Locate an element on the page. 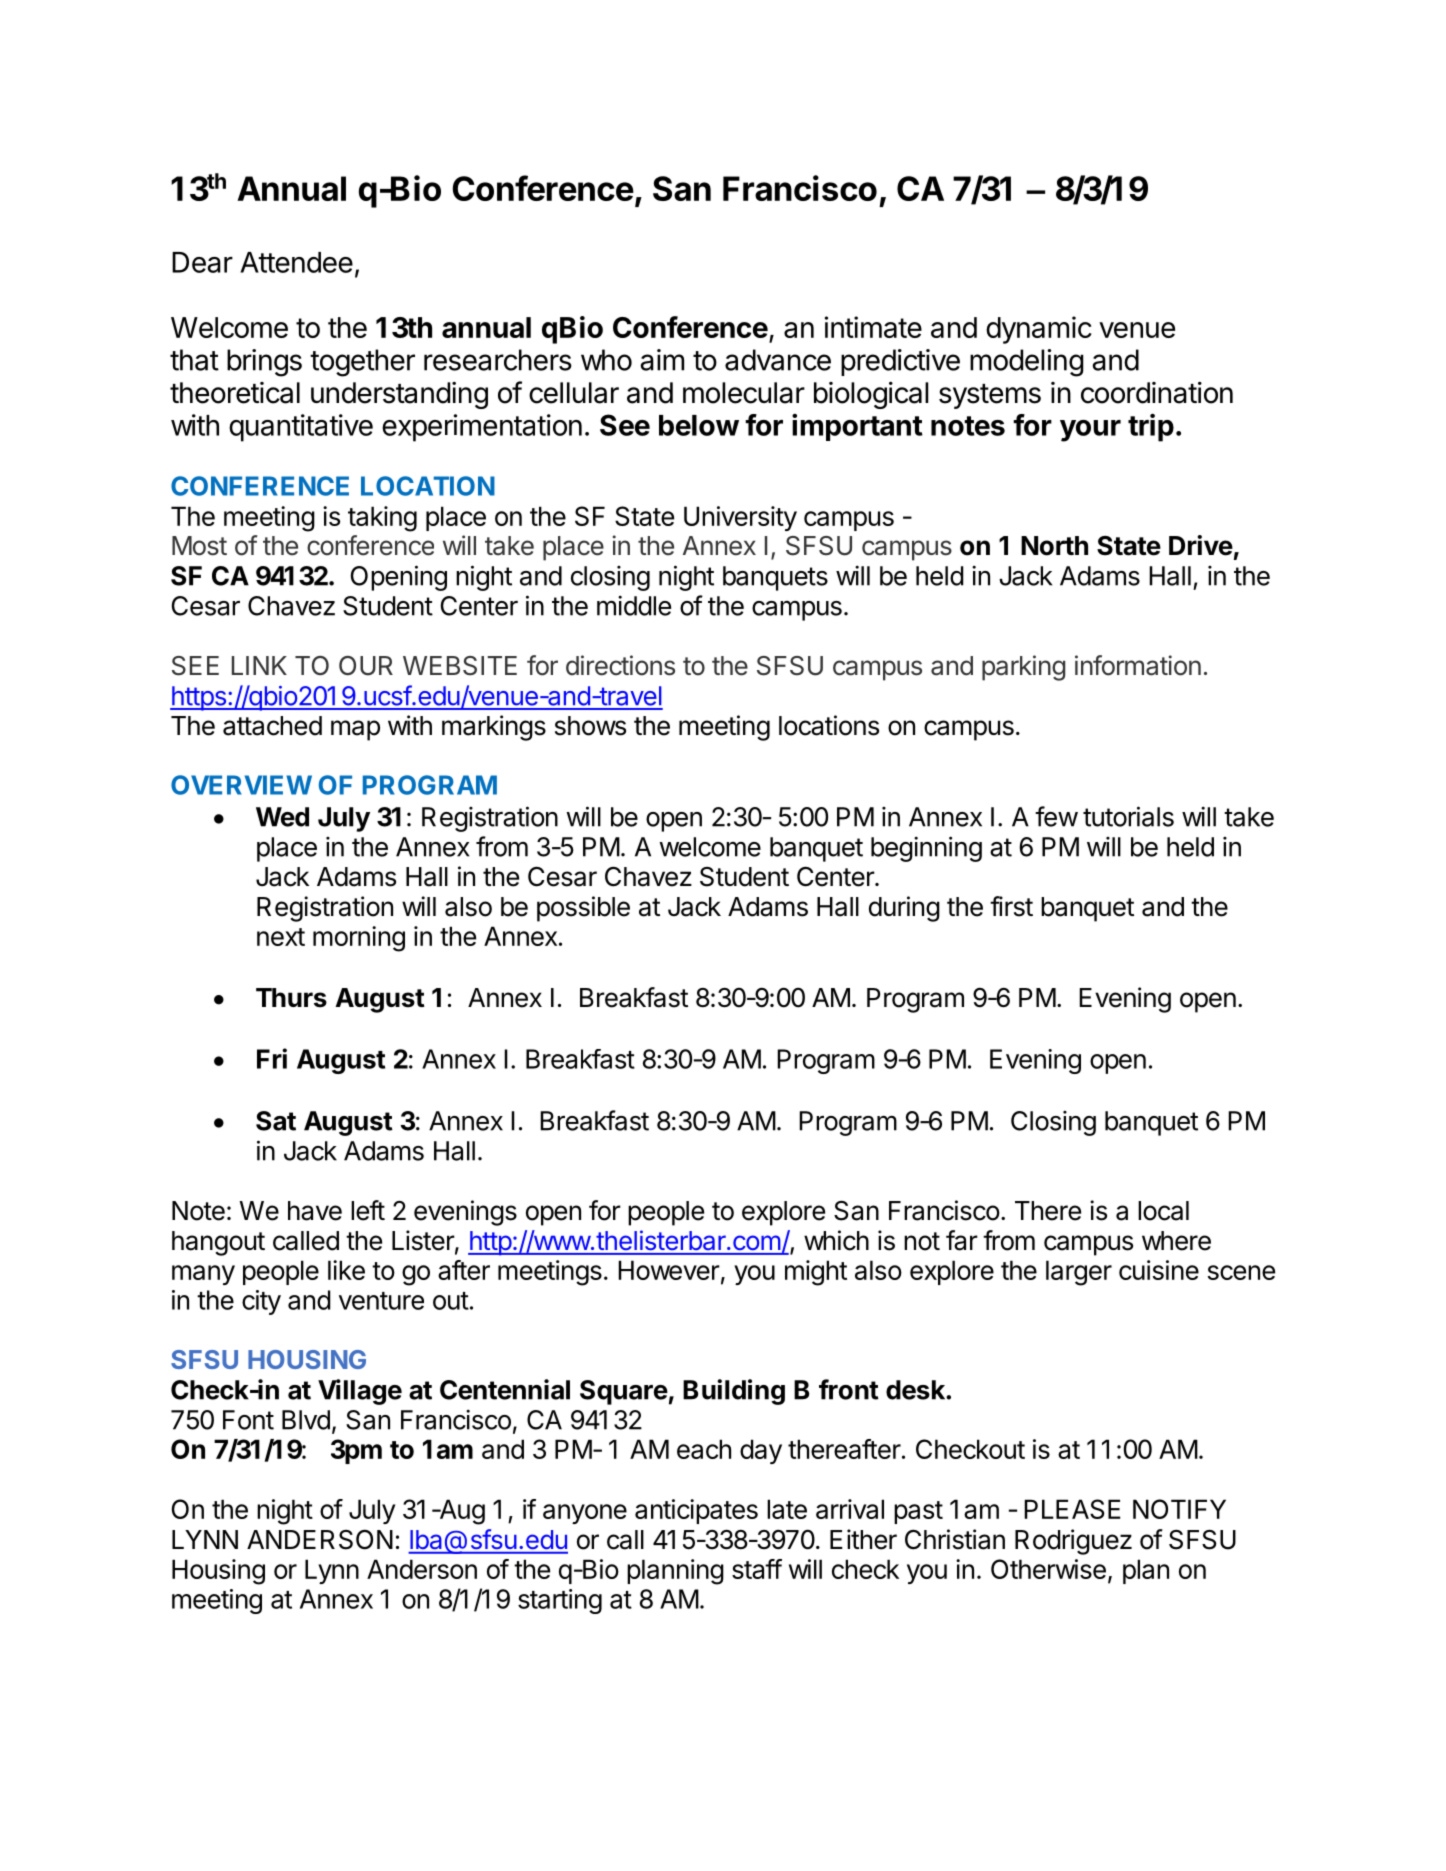 The width and height of the image is (1446, 1871). Attendee is located at coordinates (296, 262).
